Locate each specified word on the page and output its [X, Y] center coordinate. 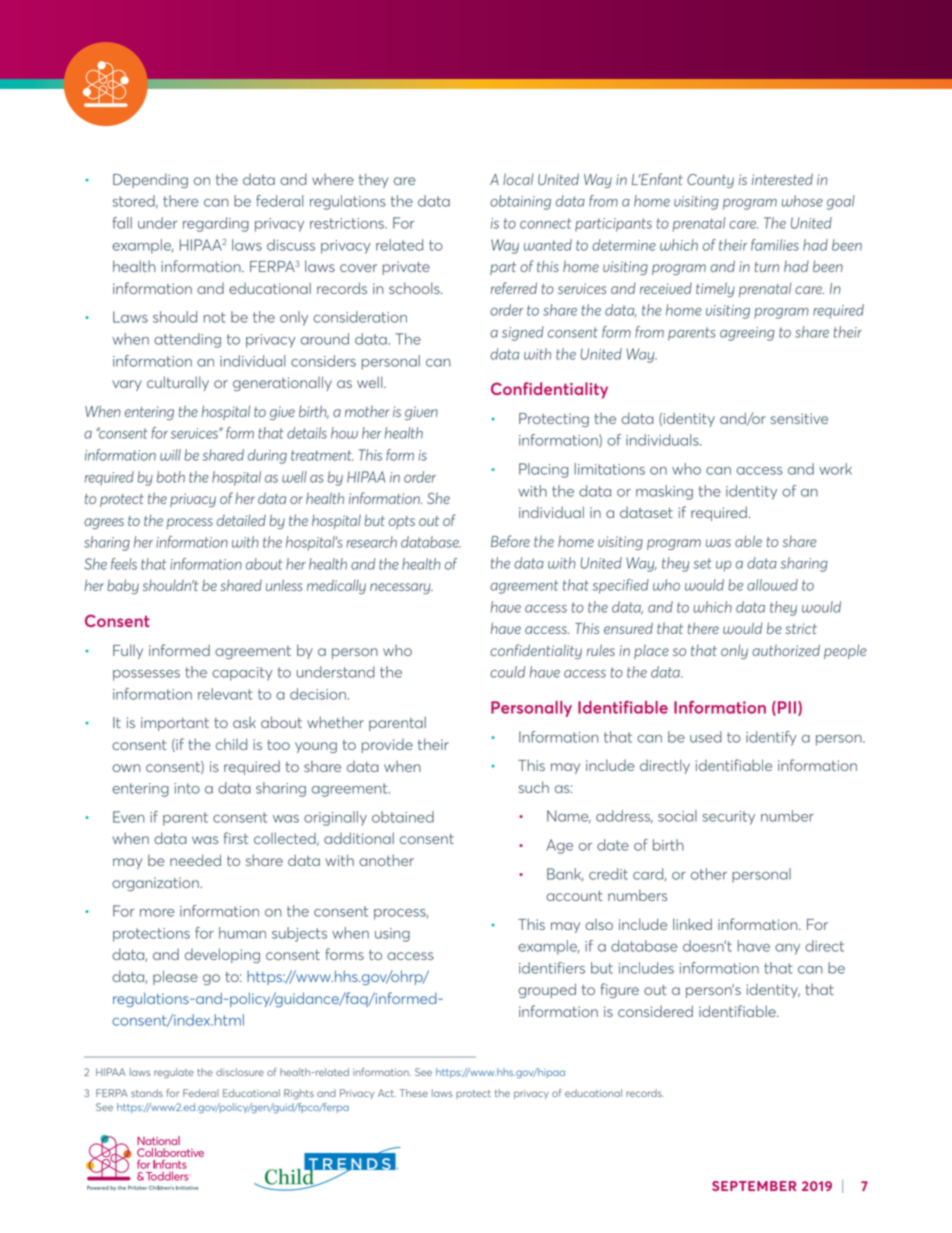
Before [510, 541]
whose [802, 201]
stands [147, 1093]
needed [195, 860]
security [728, 818]
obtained [403, 817]
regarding [216, 224]
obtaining [520, 202]
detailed [241, 520]
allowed [772, 585]
